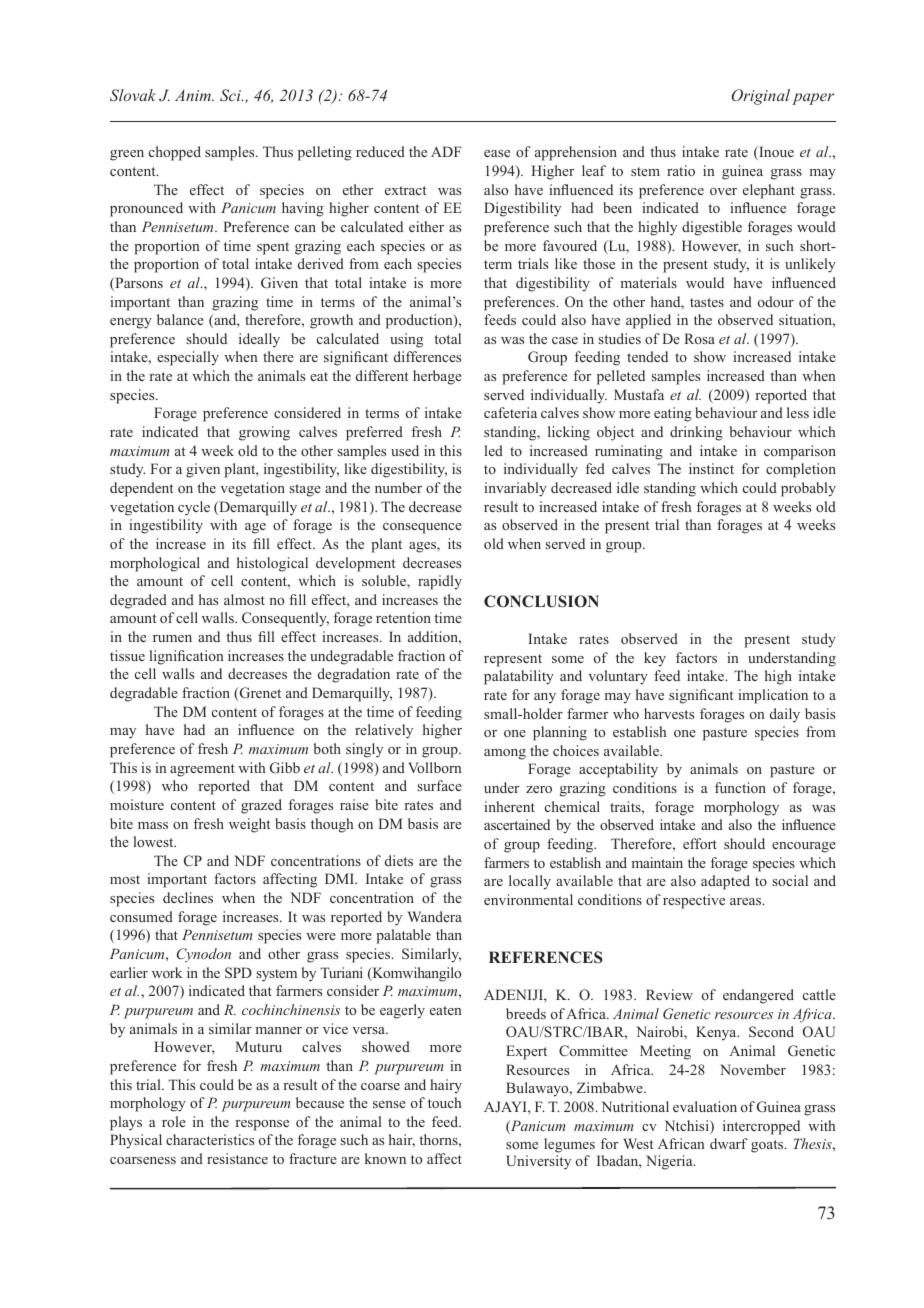 This screenshot has width=924, height=1308. Describe the element at coordinates (446, 151) in the screenshot. I see `ADF` at that location.
